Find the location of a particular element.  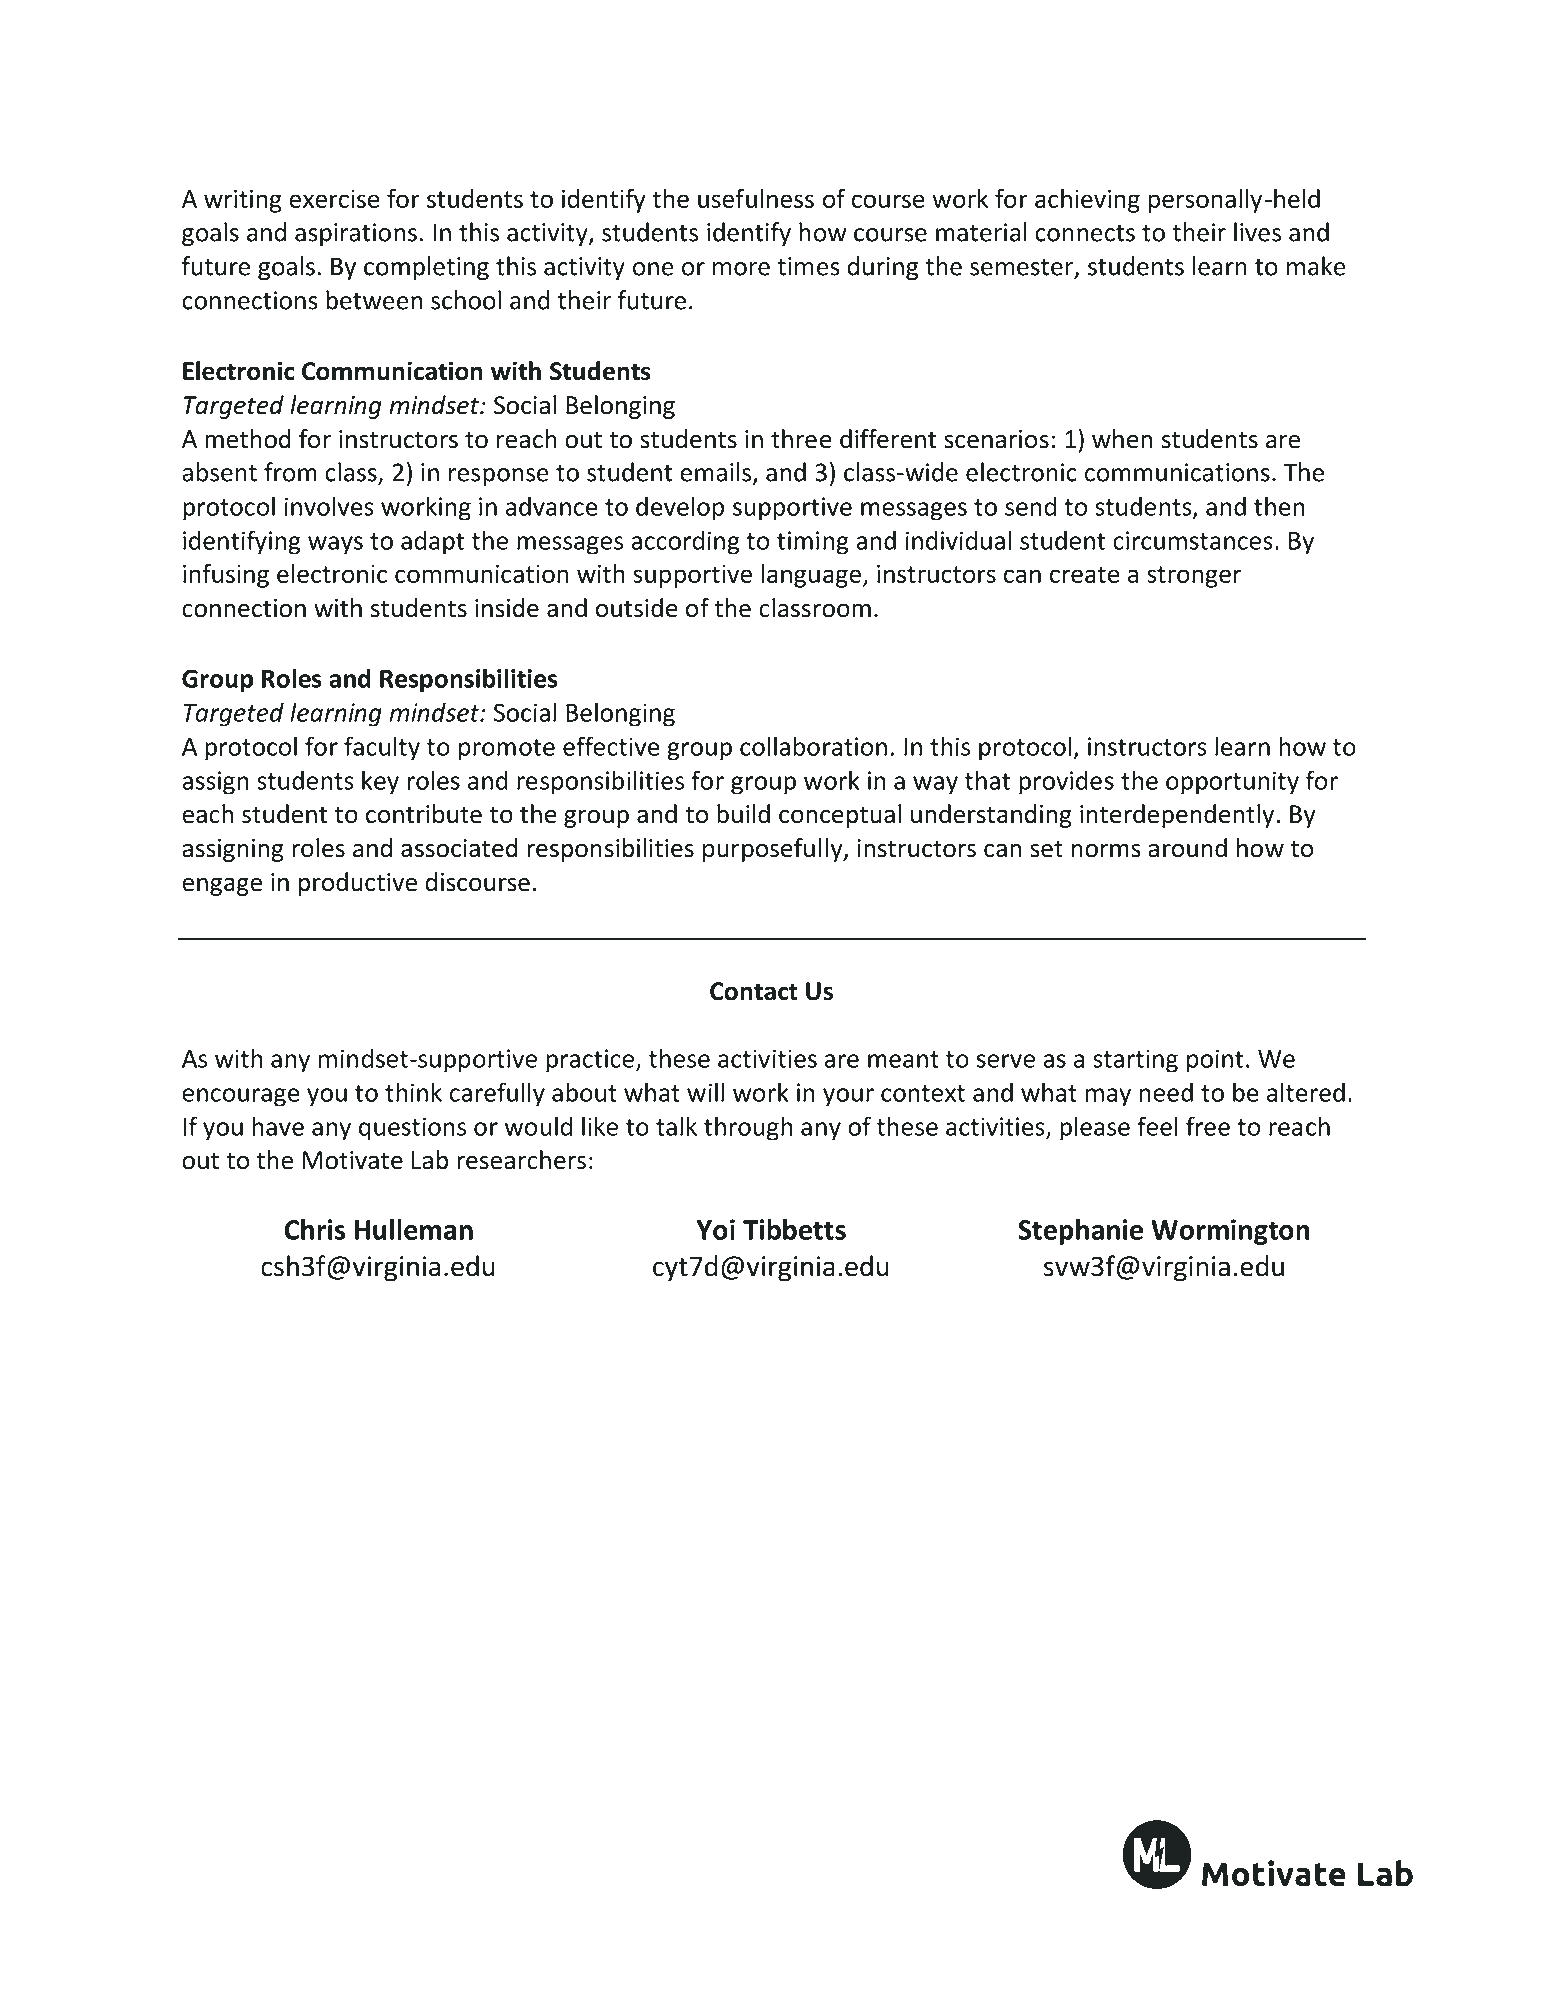

lives is located at coordinates (1257, 232).
